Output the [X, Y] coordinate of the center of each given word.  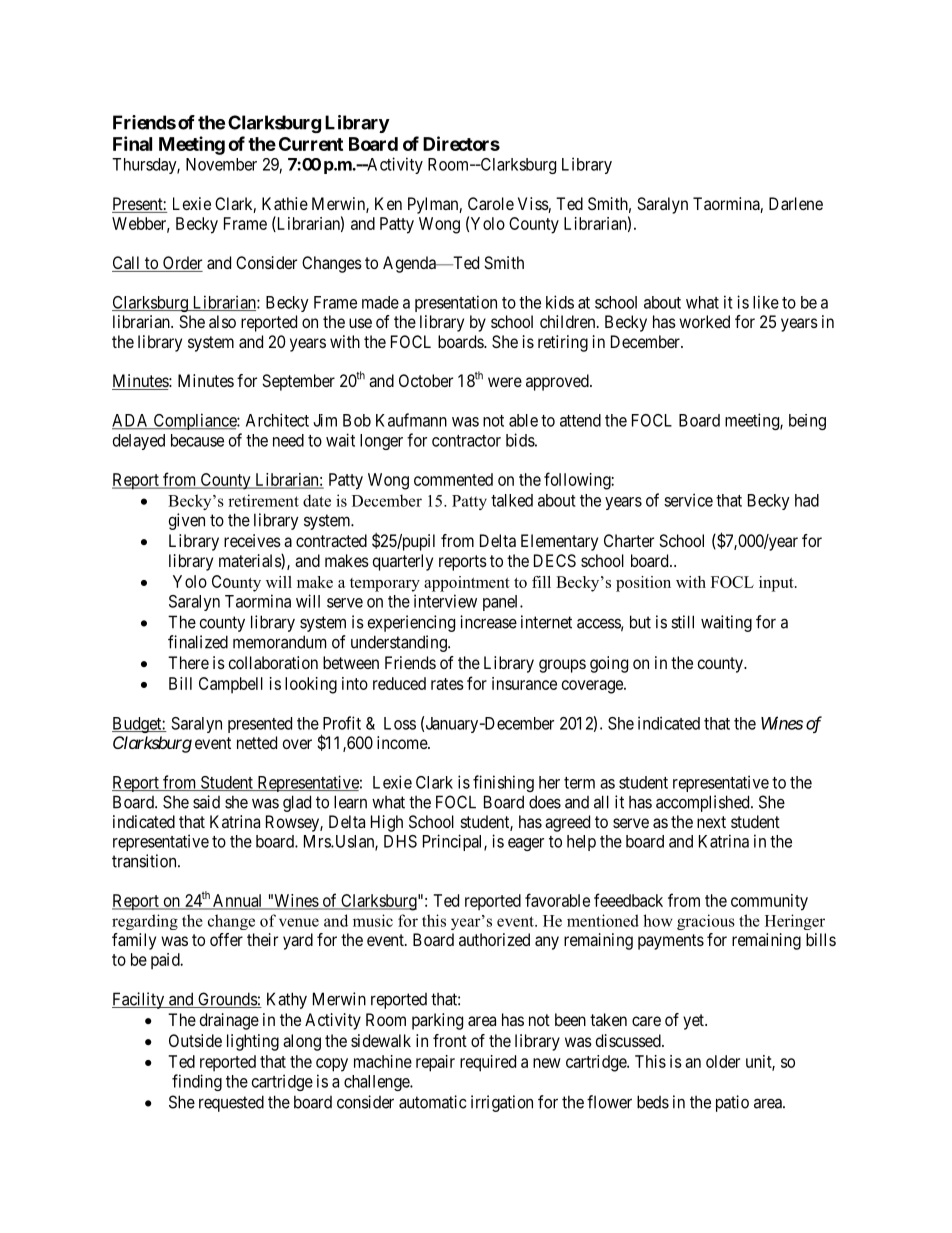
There [188, 662]
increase [488, 622]
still [682, 622]
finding [197, 1082]
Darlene [796, 203]
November [221, 164]
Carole [491, 203]
